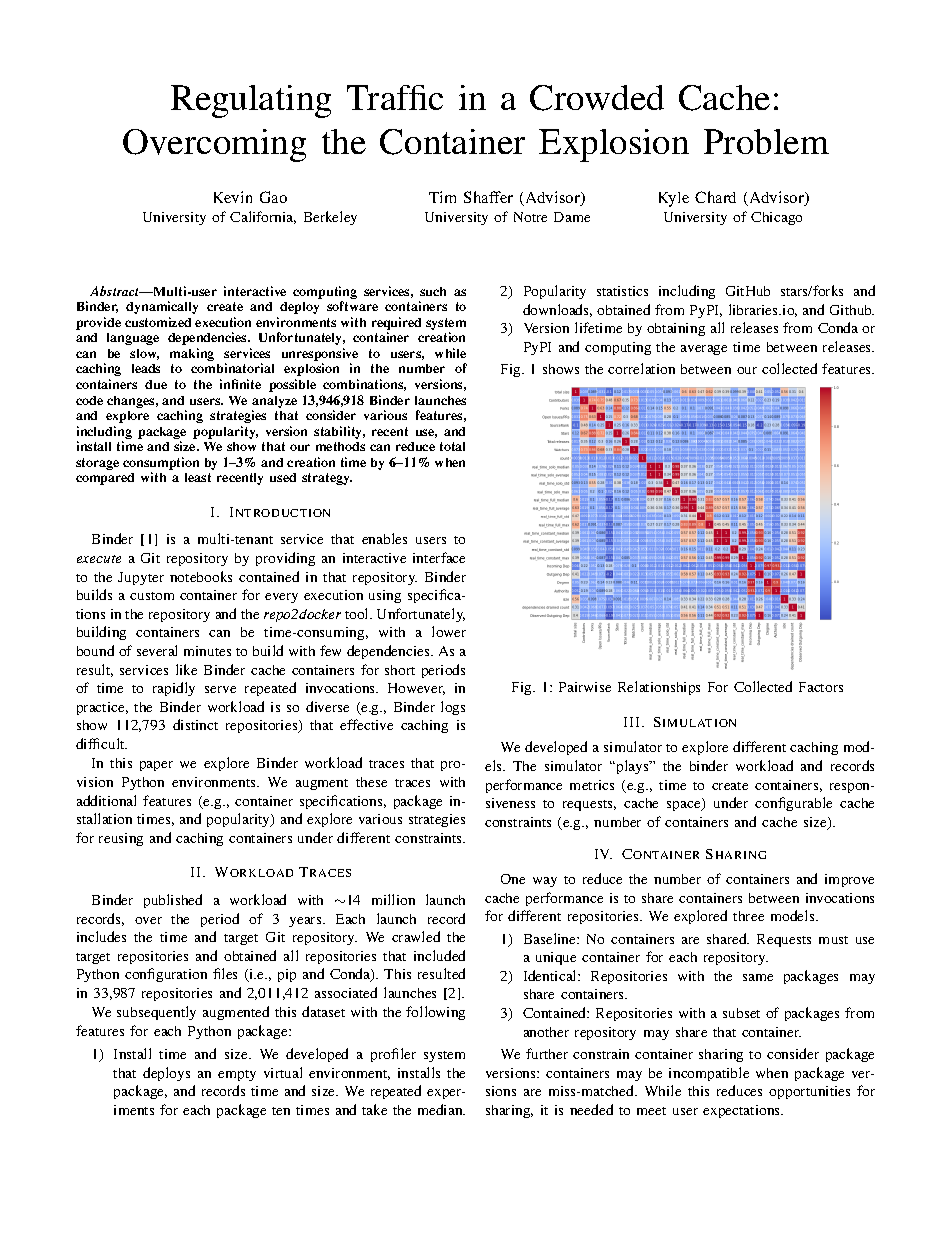 The image size is (952, 1233). What do you see at coordinates (237, 1075) in the screenshot?
I see `empty` at bounding box center [237, 1075].
